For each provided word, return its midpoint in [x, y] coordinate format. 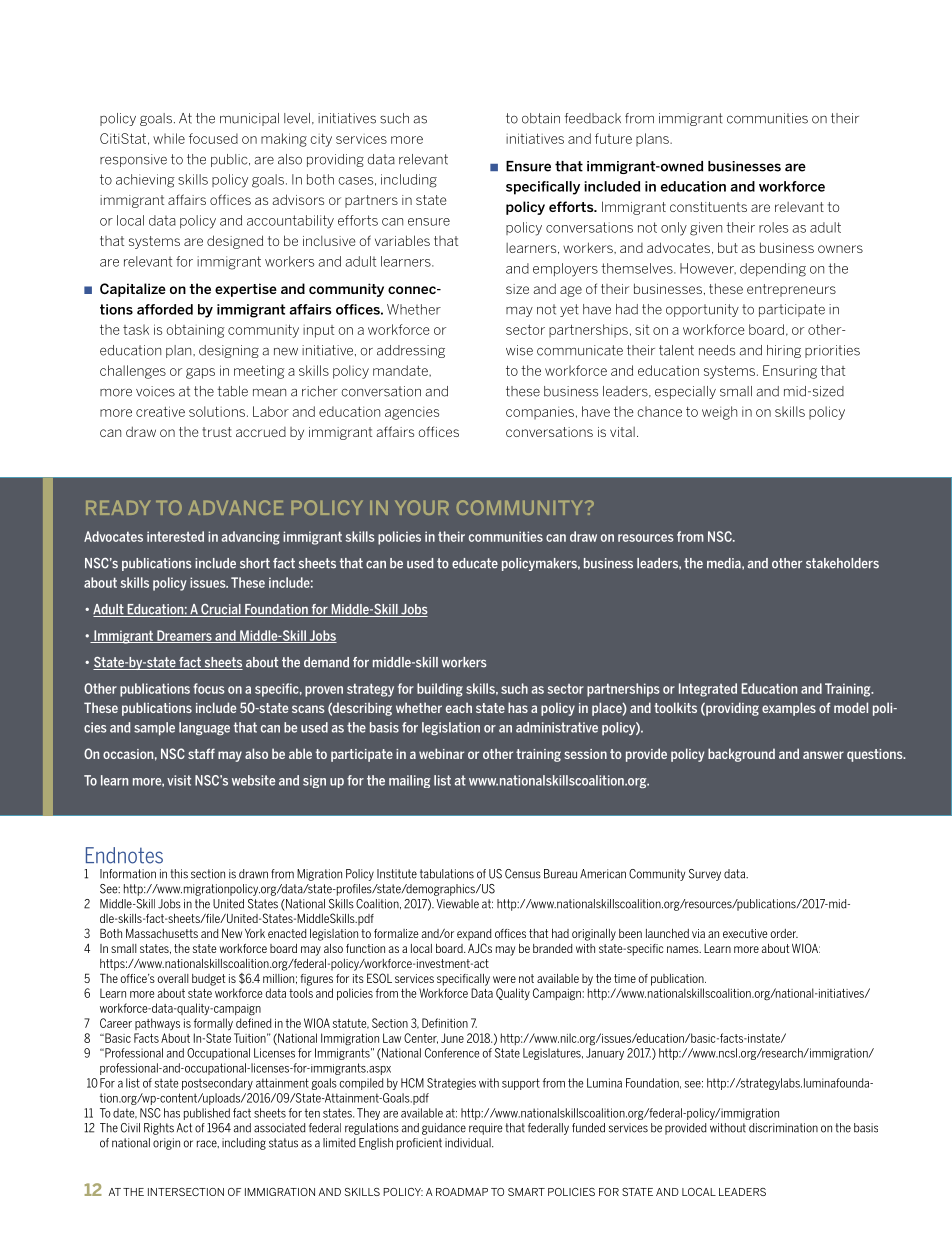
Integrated [708, 690]
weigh [719, 413]
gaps [200, 373]
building [440, 690]
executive [745, 933]
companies [540, 413]
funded [588, 1128]
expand [474, 935]
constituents [708, 207]
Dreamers [184, 636]
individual [469, 1143]
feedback [593, 118]
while [169, 138]
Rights [159, 1129]
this [179, 874]
